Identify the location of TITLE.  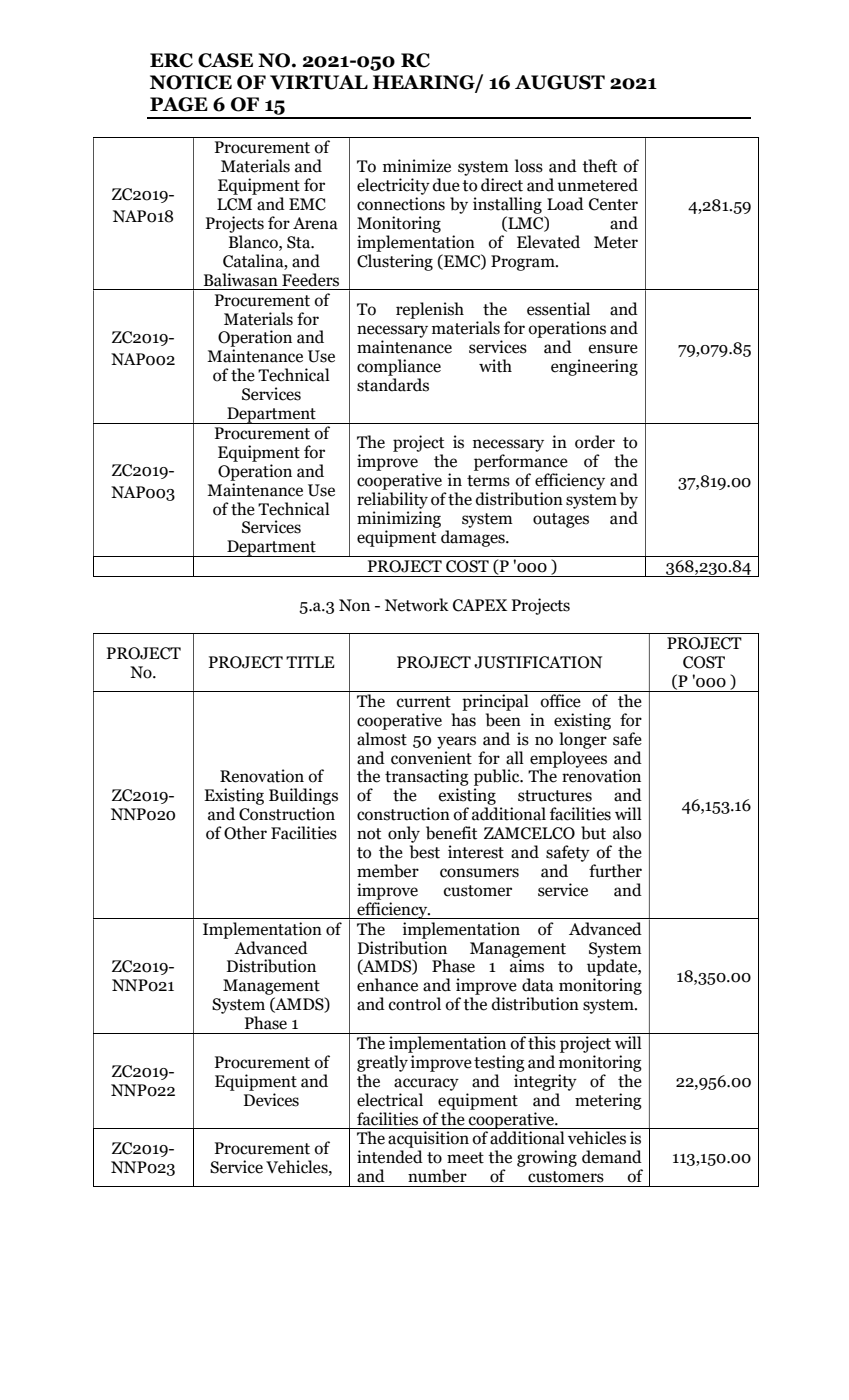
(310, 662).
